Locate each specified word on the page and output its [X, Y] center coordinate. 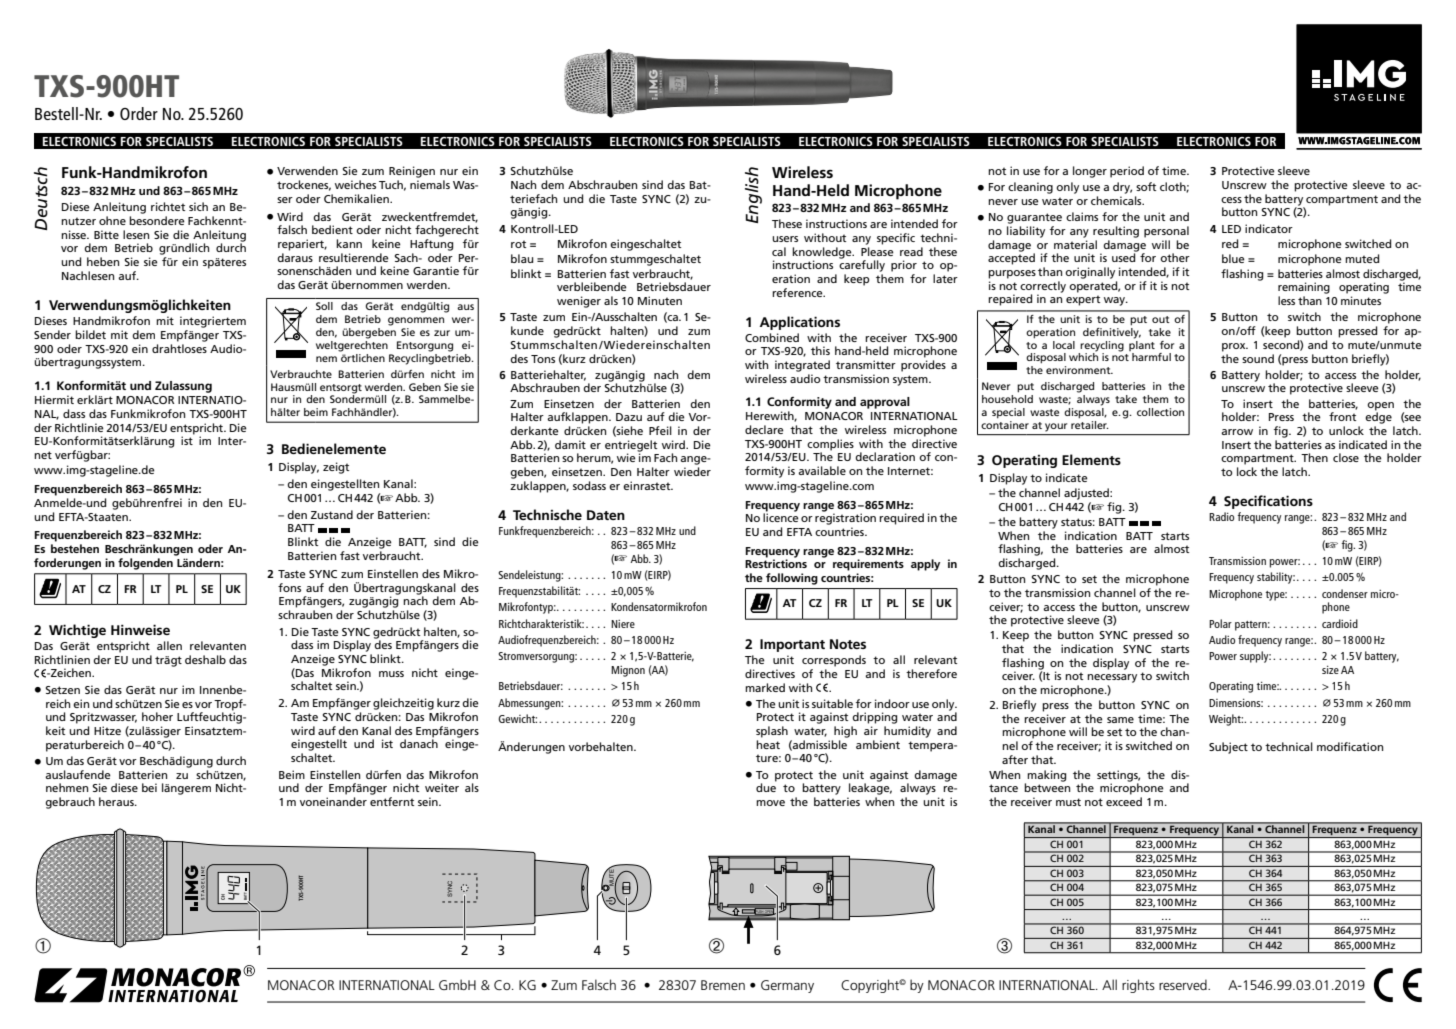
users [785, 239]
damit [570, 444]
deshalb [205, 659]
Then [1314, 457]
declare [764, 429]
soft [1146, 186]
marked [765, 687]
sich [198, 206]
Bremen [723, 985]
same [1120, 720]
